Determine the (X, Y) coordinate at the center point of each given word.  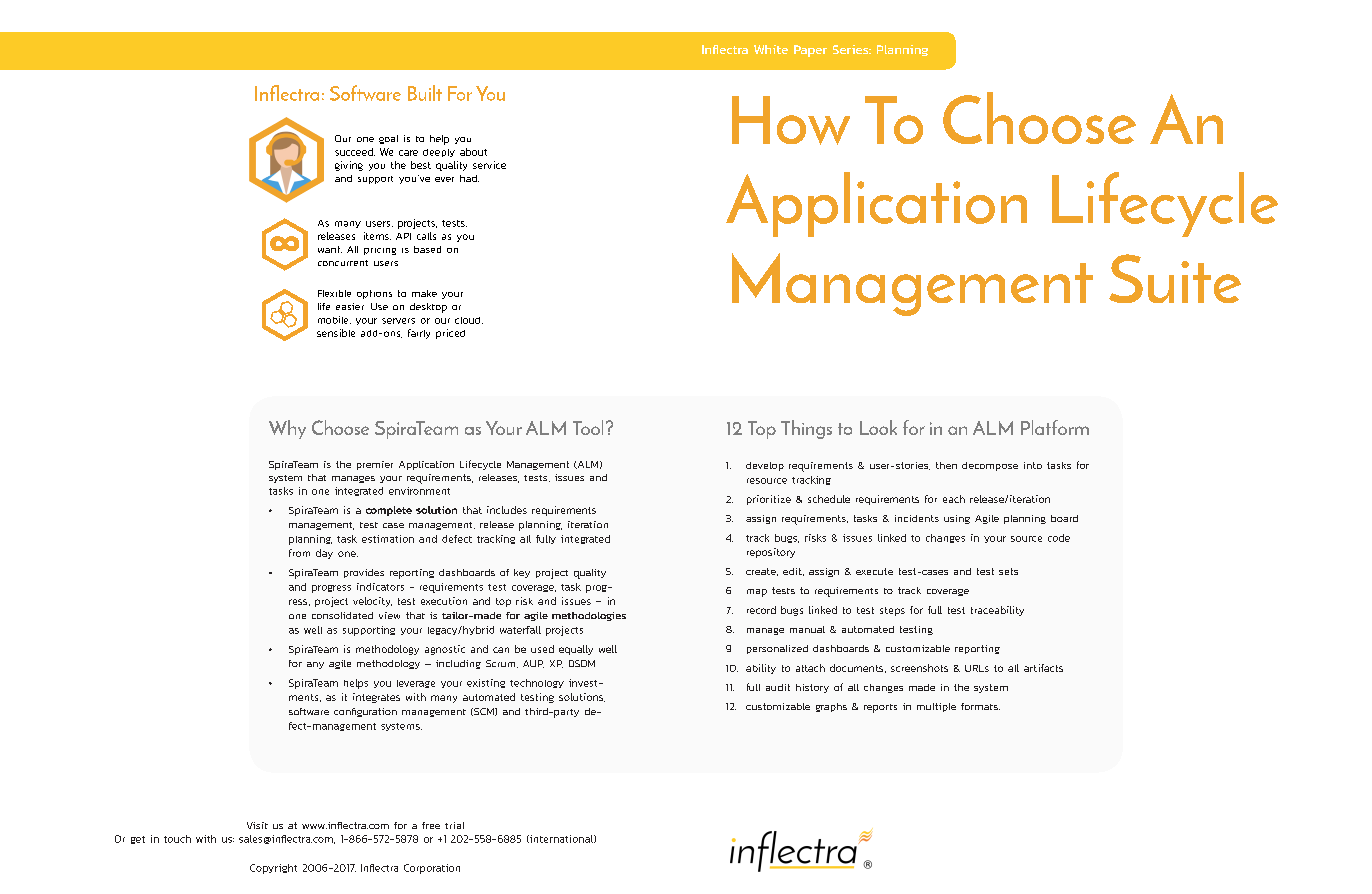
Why (287, 429)
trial (454, 825)
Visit (257, 825)
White (771, 49)
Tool (588, 427)
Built (425, 93)
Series (852, 49)
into (1033, 465)
